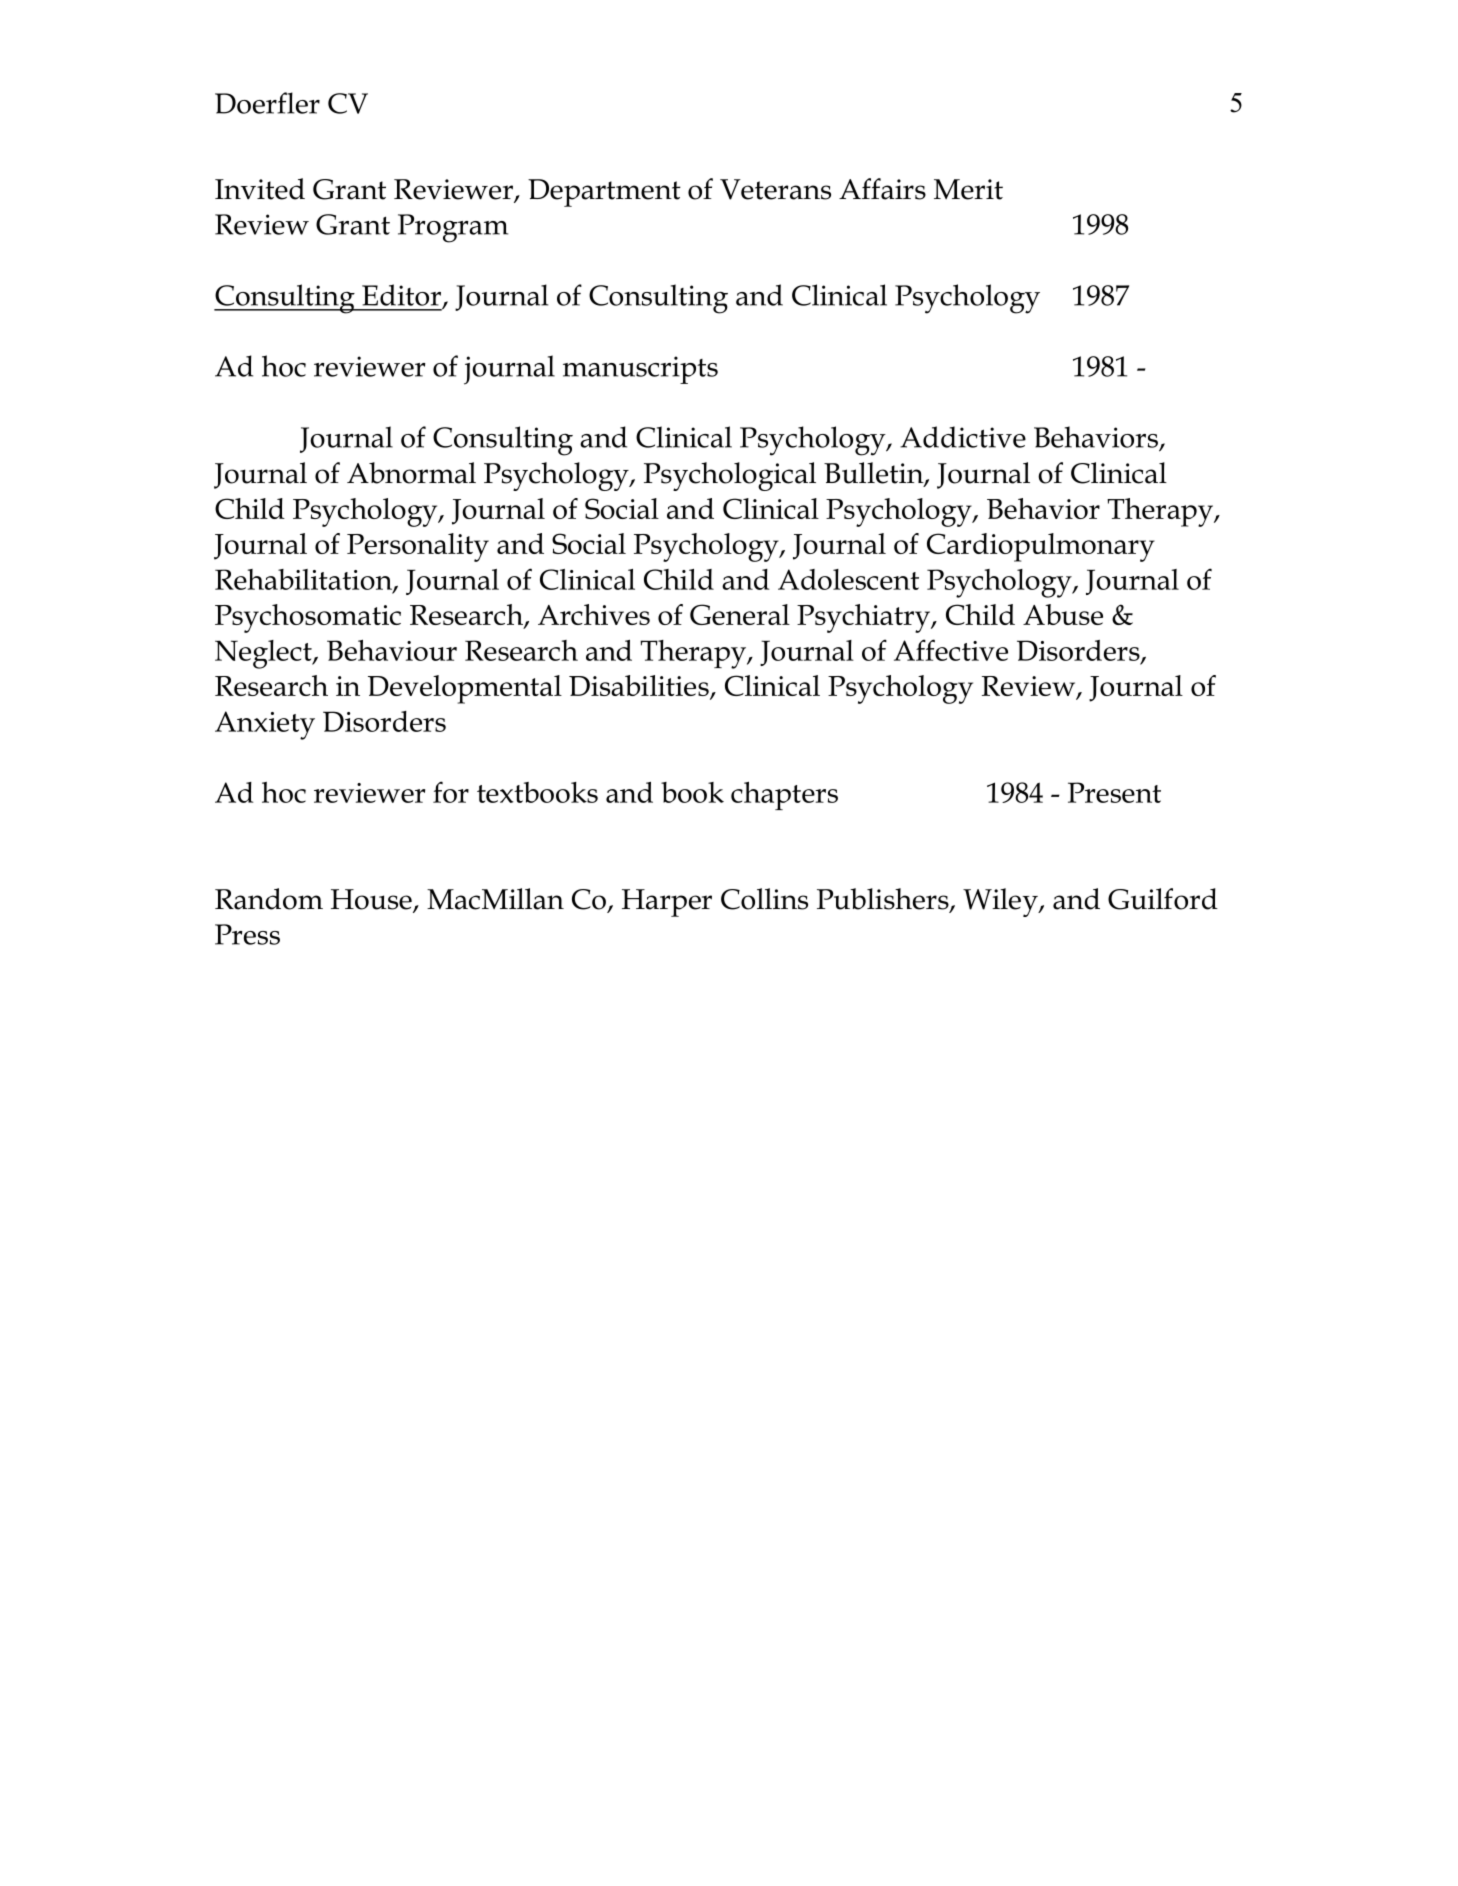  I want to click on General, so click(740, 614).
